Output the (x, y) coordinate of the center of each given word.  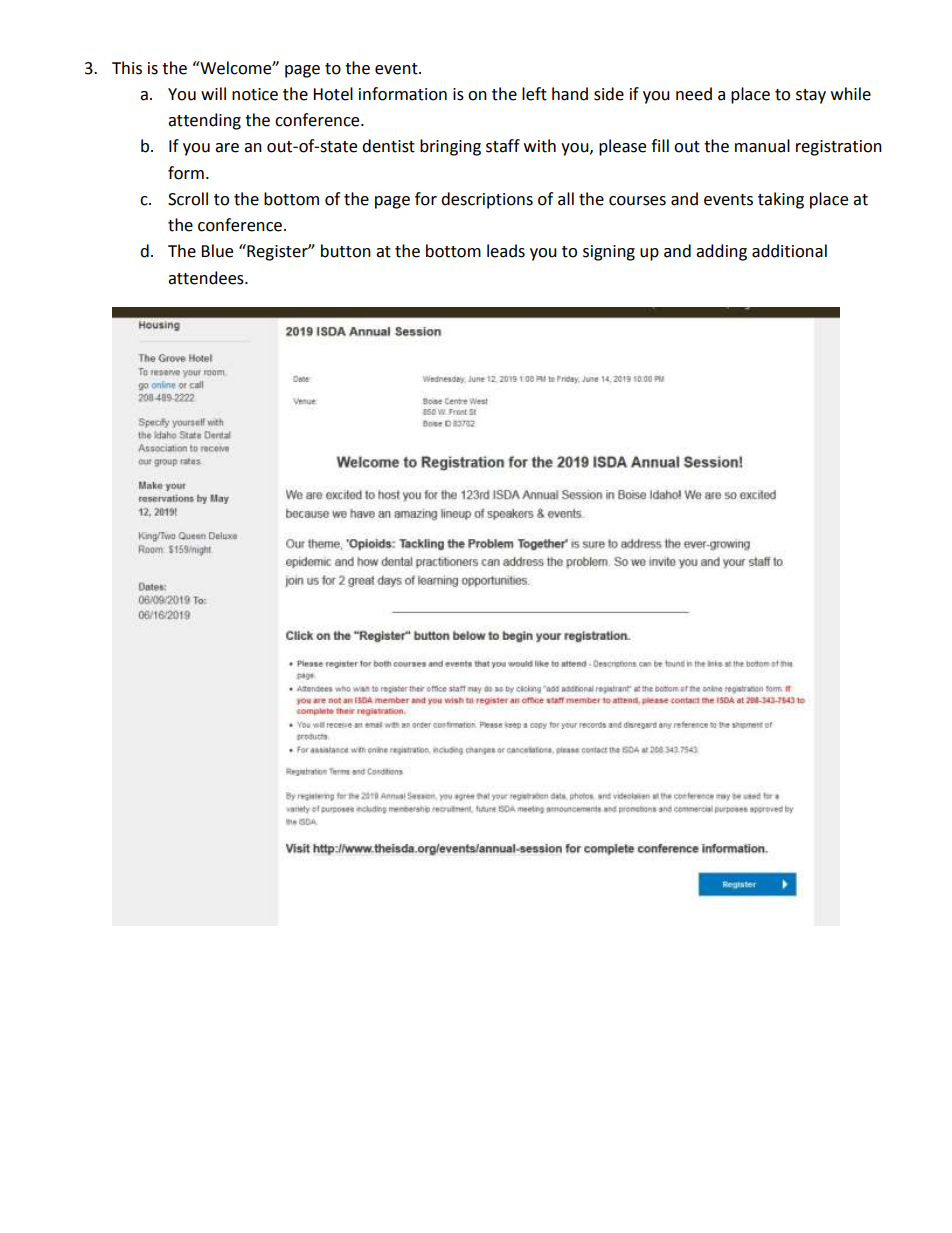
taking (781, 200)
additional (789, 251)
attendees (207, 278)
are (227, 148)
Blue (217, 251)
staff (503, 146)
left (534, 94)
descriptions (487, 200)
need (694, 94)
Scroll (188, 199)
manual (762, 146)
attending (204, 121)
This (127, 68)
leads (506, 251)
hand (570, 94)
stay (811, 96)
